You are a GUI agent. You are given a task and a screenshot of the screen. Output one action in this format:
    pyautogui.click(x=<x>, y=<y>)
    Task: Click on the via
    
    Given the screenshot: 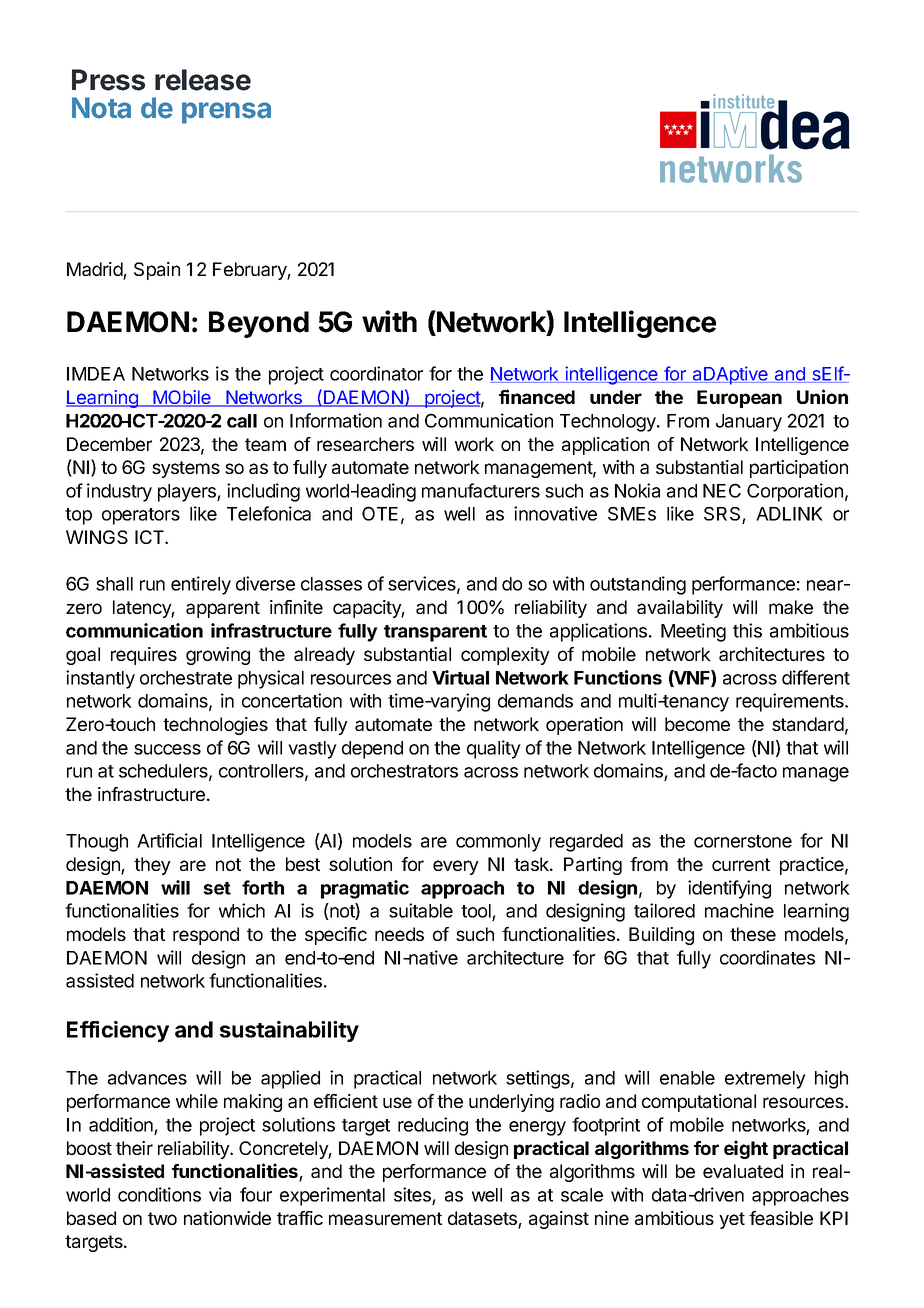 What is the action you would take?
    pyautogui.click(x=220, y=1194)
